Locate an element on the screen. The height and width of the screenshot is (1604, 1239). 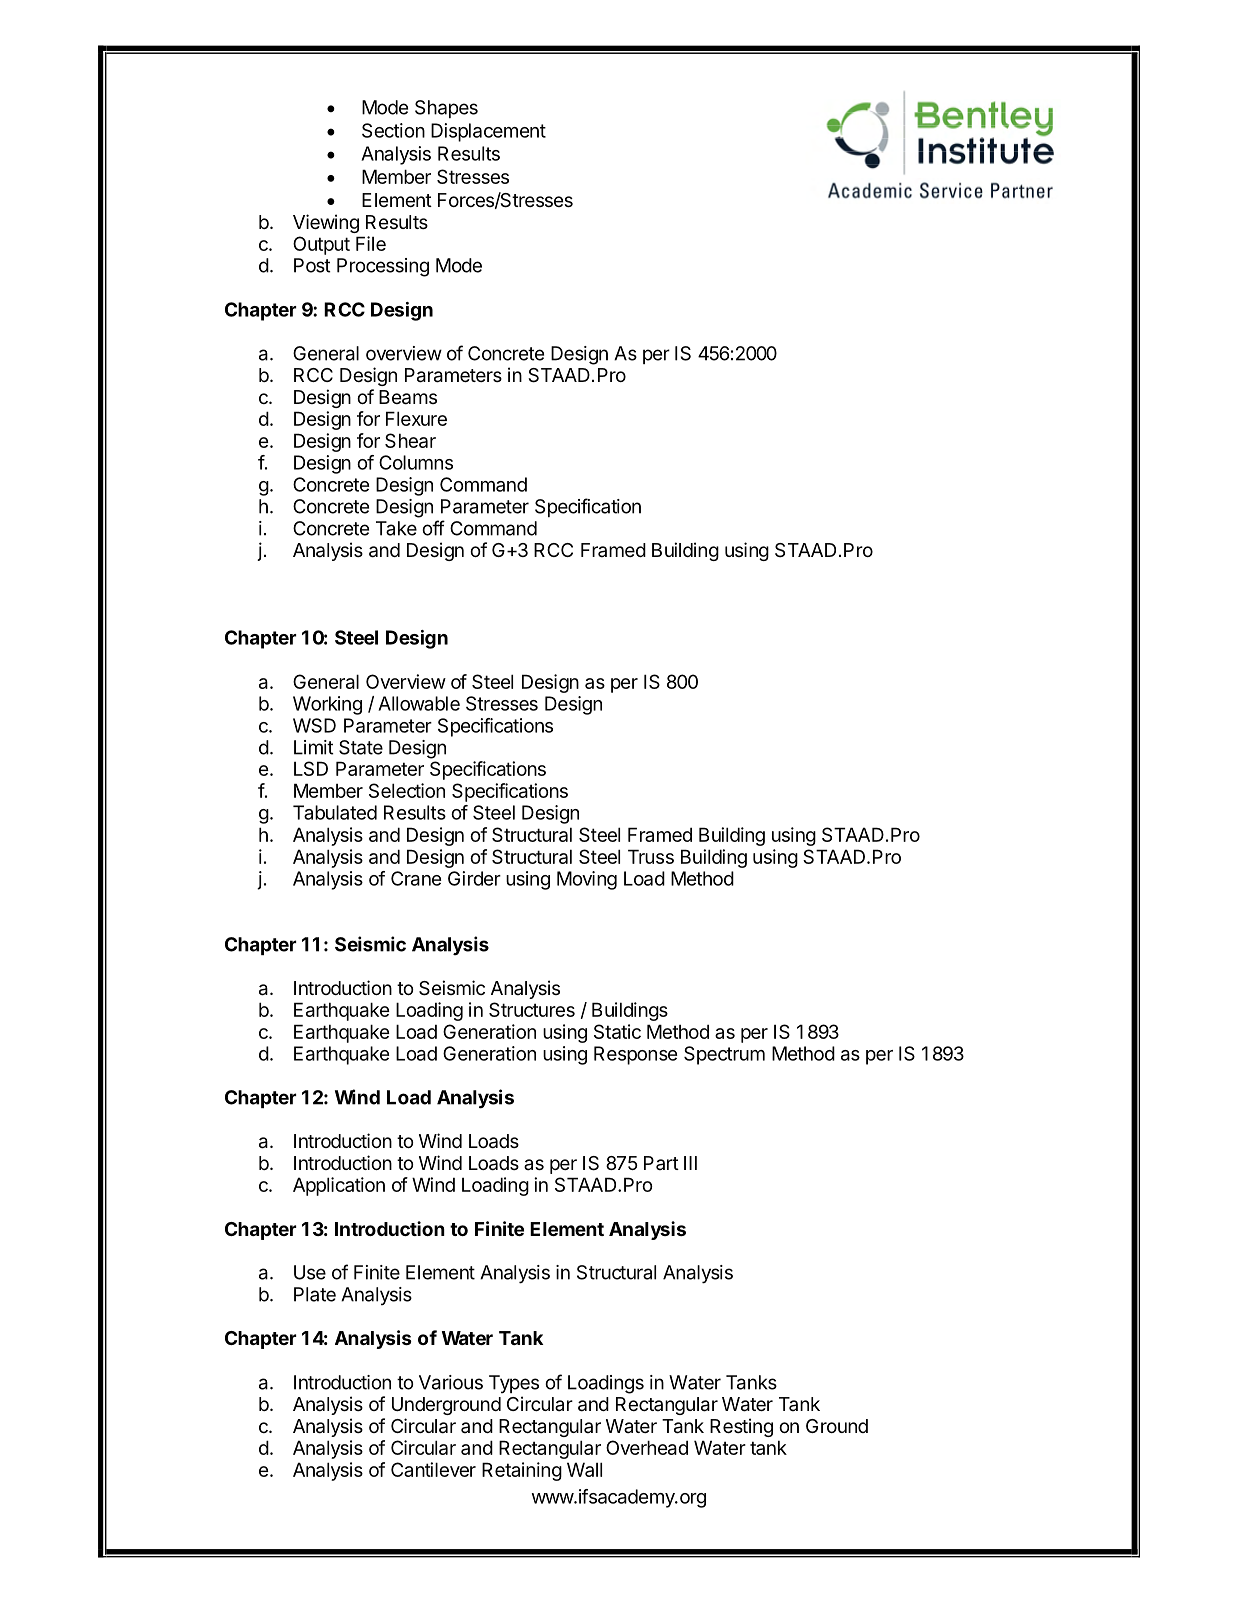
Shapes is located at coordinates (446, 109).
